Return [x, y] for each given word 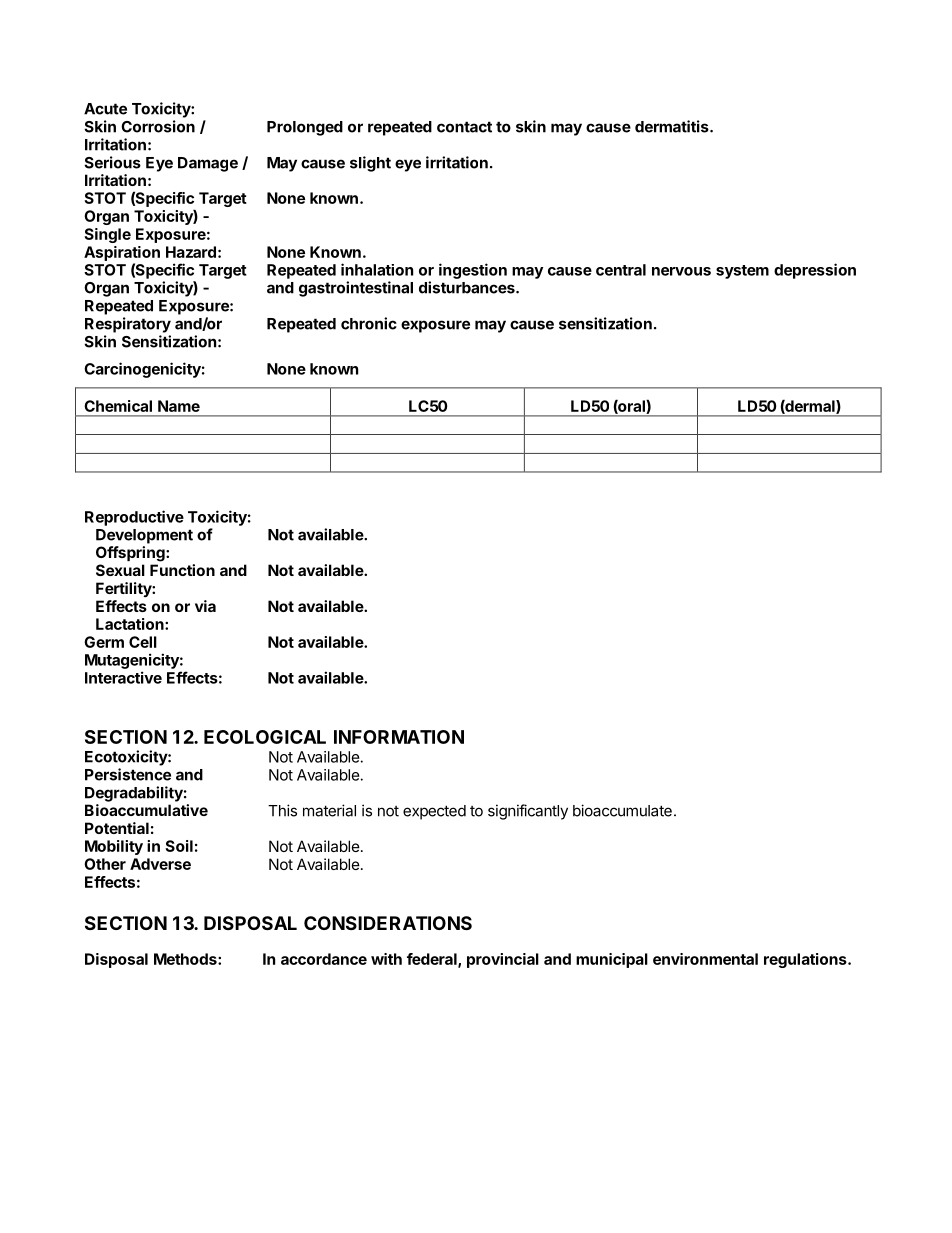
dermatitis [673, 126]
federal [433, 960]
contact [464, 127]
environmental [705, 959]
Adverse [160, 864]
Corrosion [158, 126]
